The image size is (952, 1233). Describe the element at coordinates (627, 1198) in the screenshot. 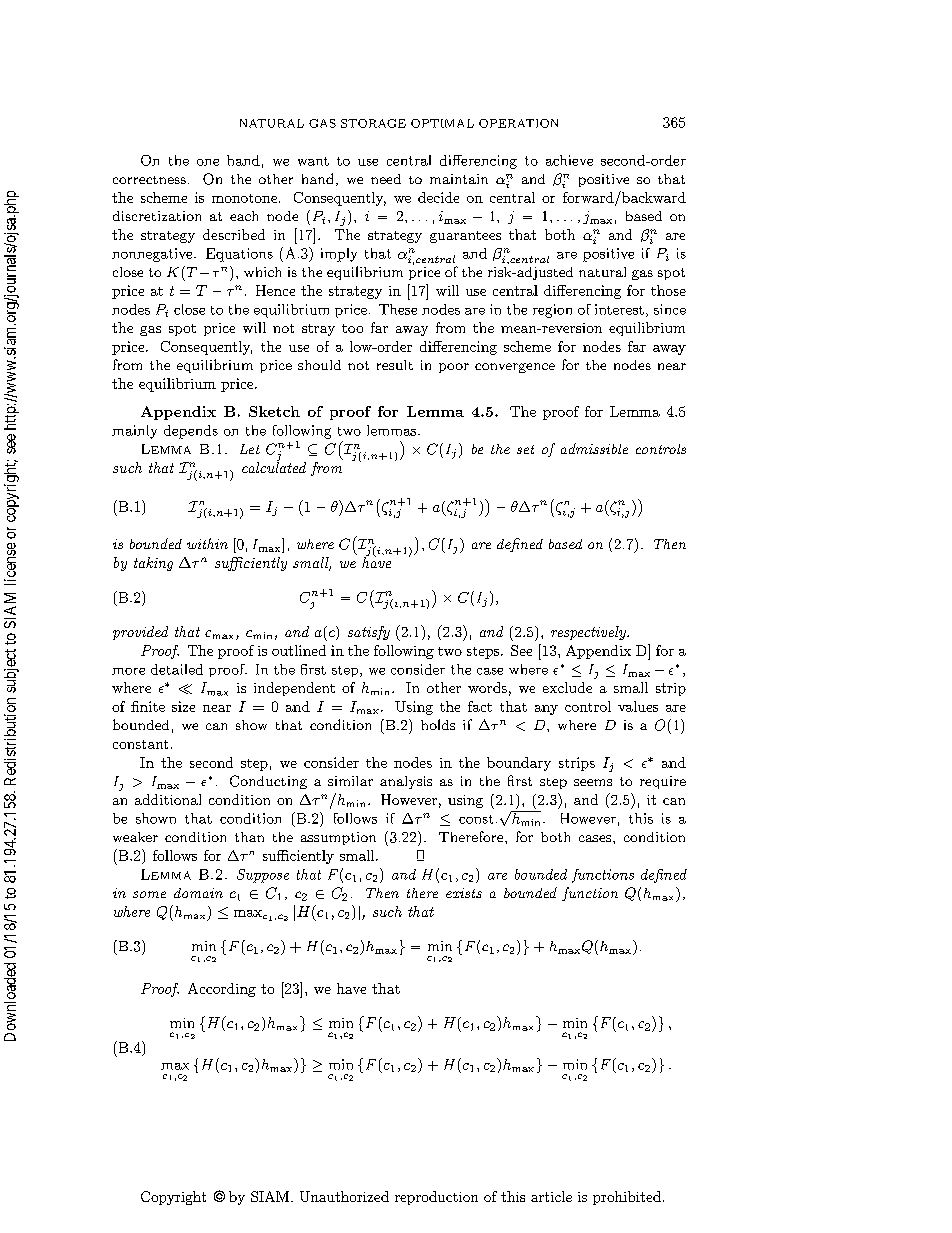

I see `prohibited` at that location.
